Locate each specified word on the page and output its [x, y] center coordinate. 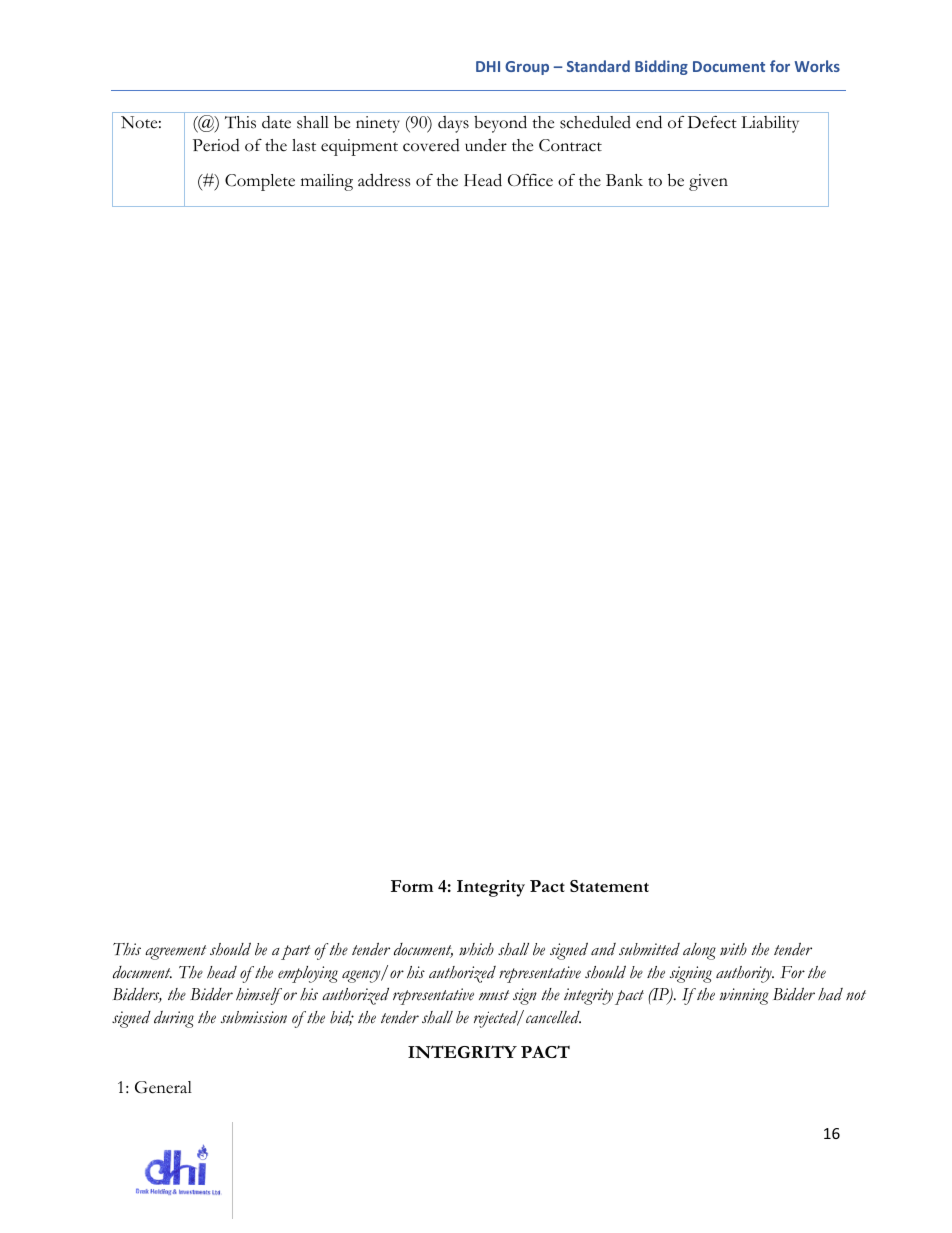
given [708, 182]
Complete [260, 182]
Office [530, 180]
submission [254, 1017]
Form [412, 886]
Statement [609, 886]
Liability [770, 124]
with [733, 949]
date [276, 122]
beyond [500, 124]
